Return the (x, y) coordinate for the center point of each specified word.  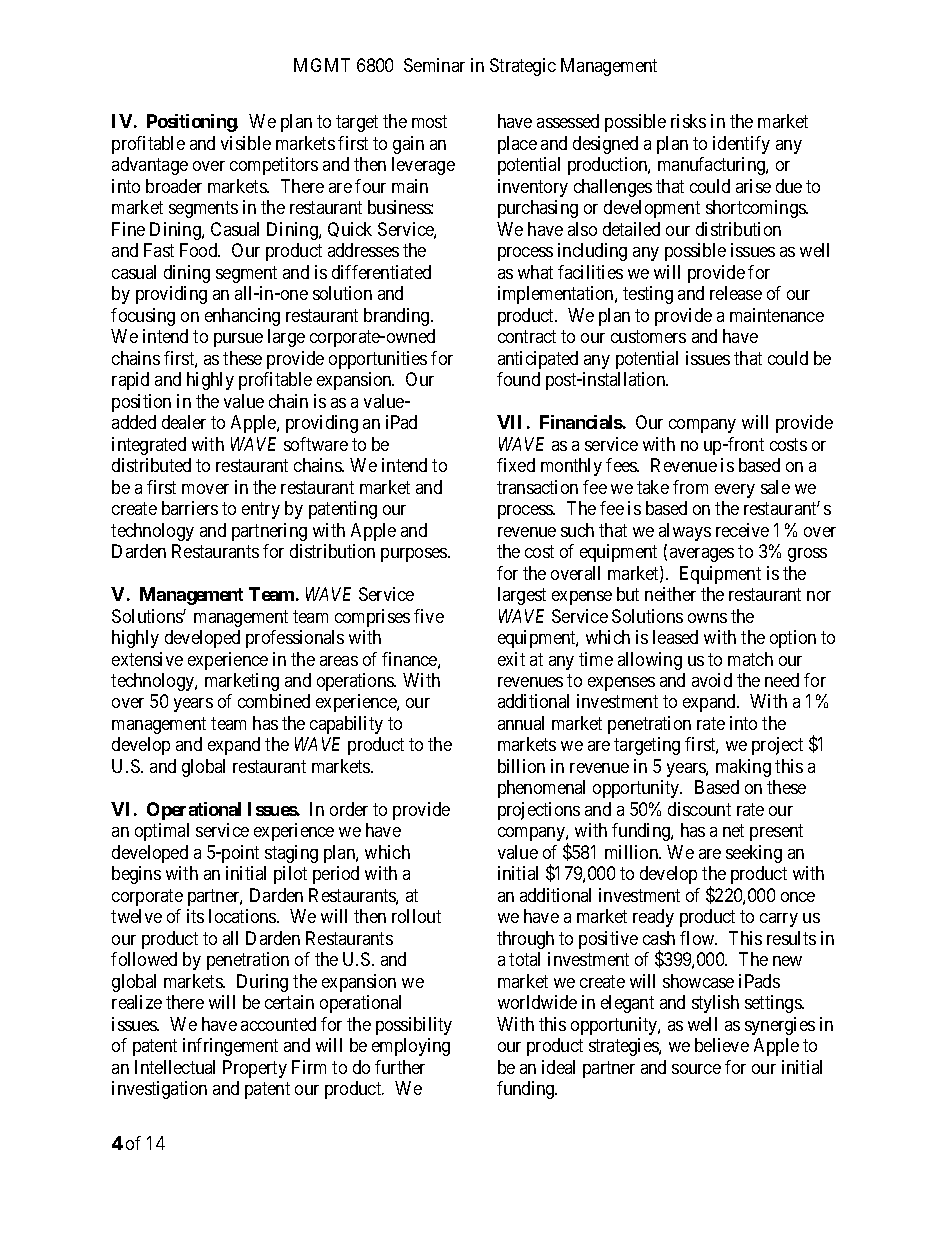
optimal (162, 832)
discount (699, 809)
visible (246, 143)
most (429, 122)
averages (702, 555)
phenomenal (541, 789)
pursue (238, 340)
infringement (230, 1047)
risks (688, 121)
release (736, 293)
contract (527, 336)
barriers (190, 508)
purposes (415, 555)
